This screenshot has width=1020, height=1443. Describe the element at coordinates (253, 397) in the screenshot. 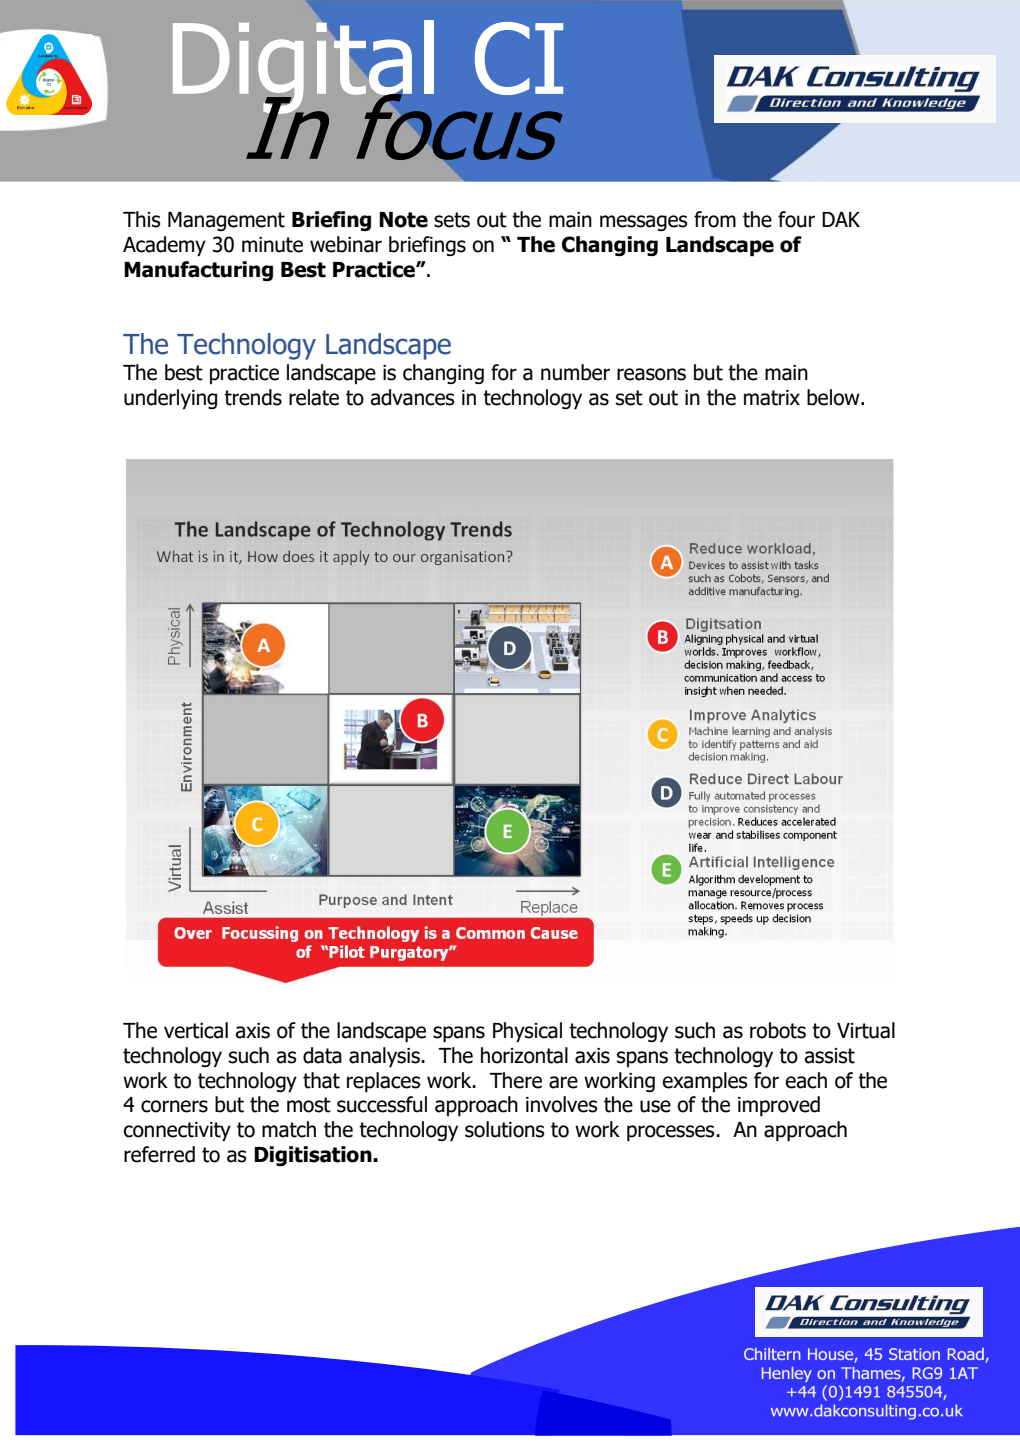

I see `trends` at that location.
